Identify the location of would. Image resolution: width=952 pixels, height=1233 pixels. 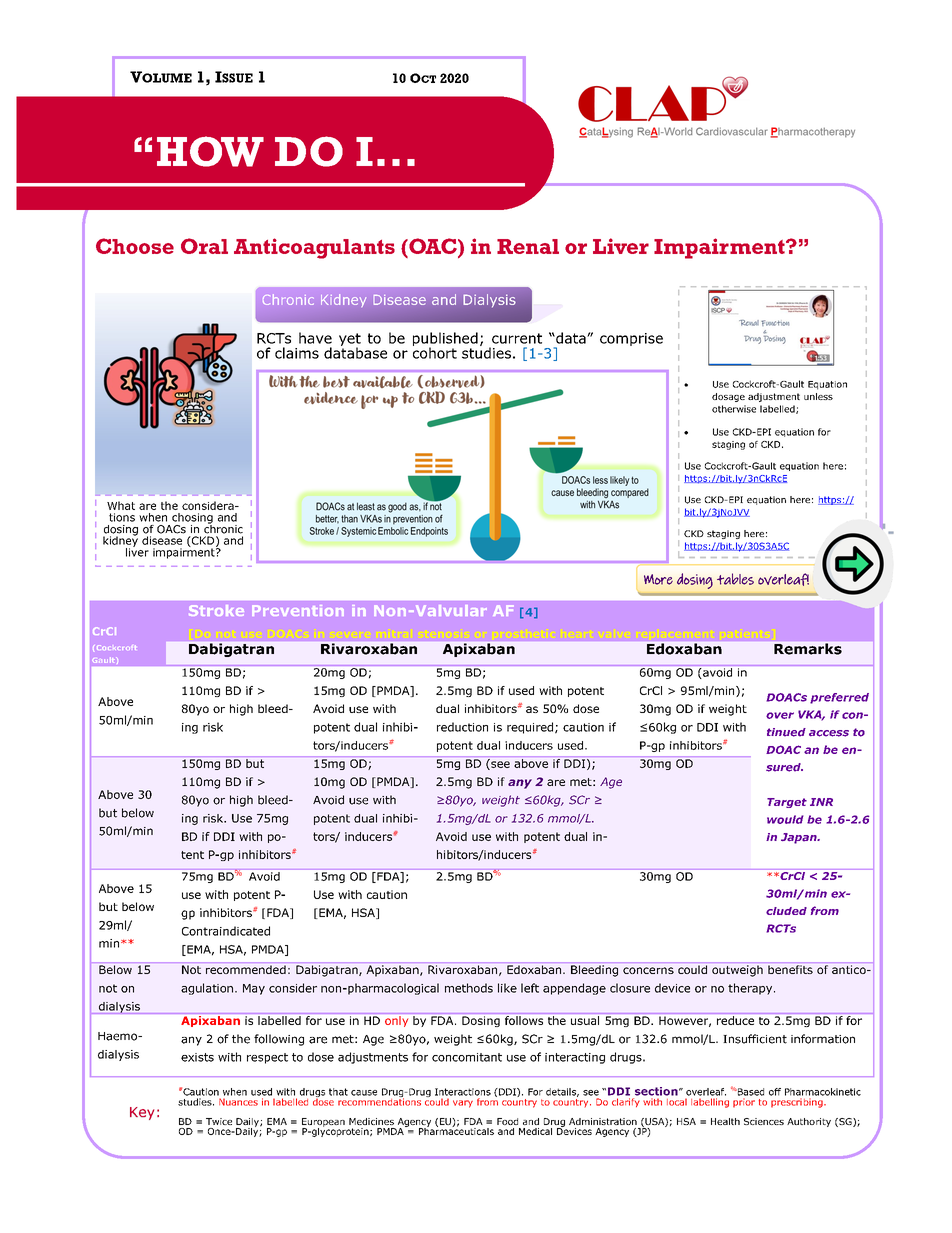
(785, 819).
